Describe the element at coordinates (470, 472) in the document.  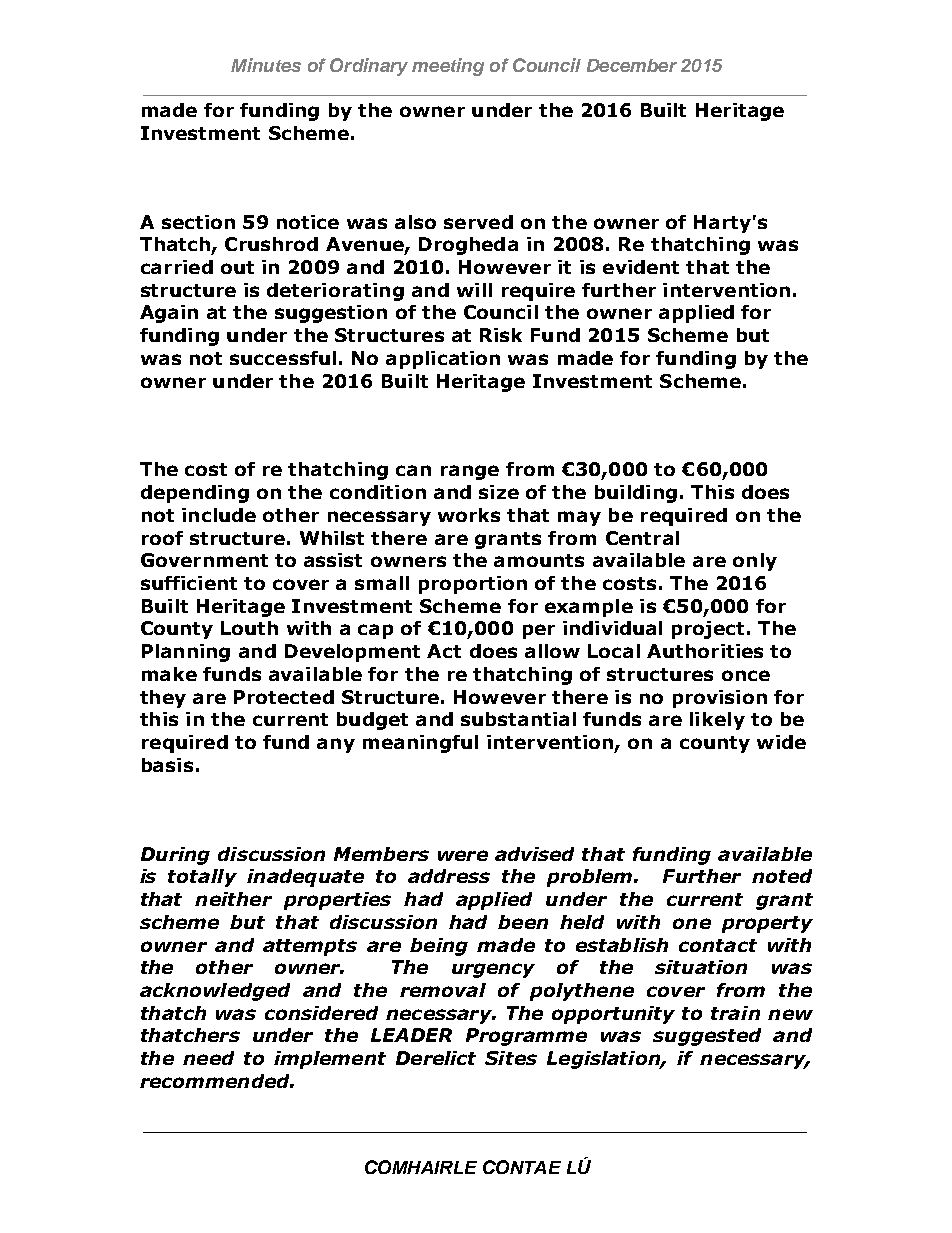
I see `range` at that location.
